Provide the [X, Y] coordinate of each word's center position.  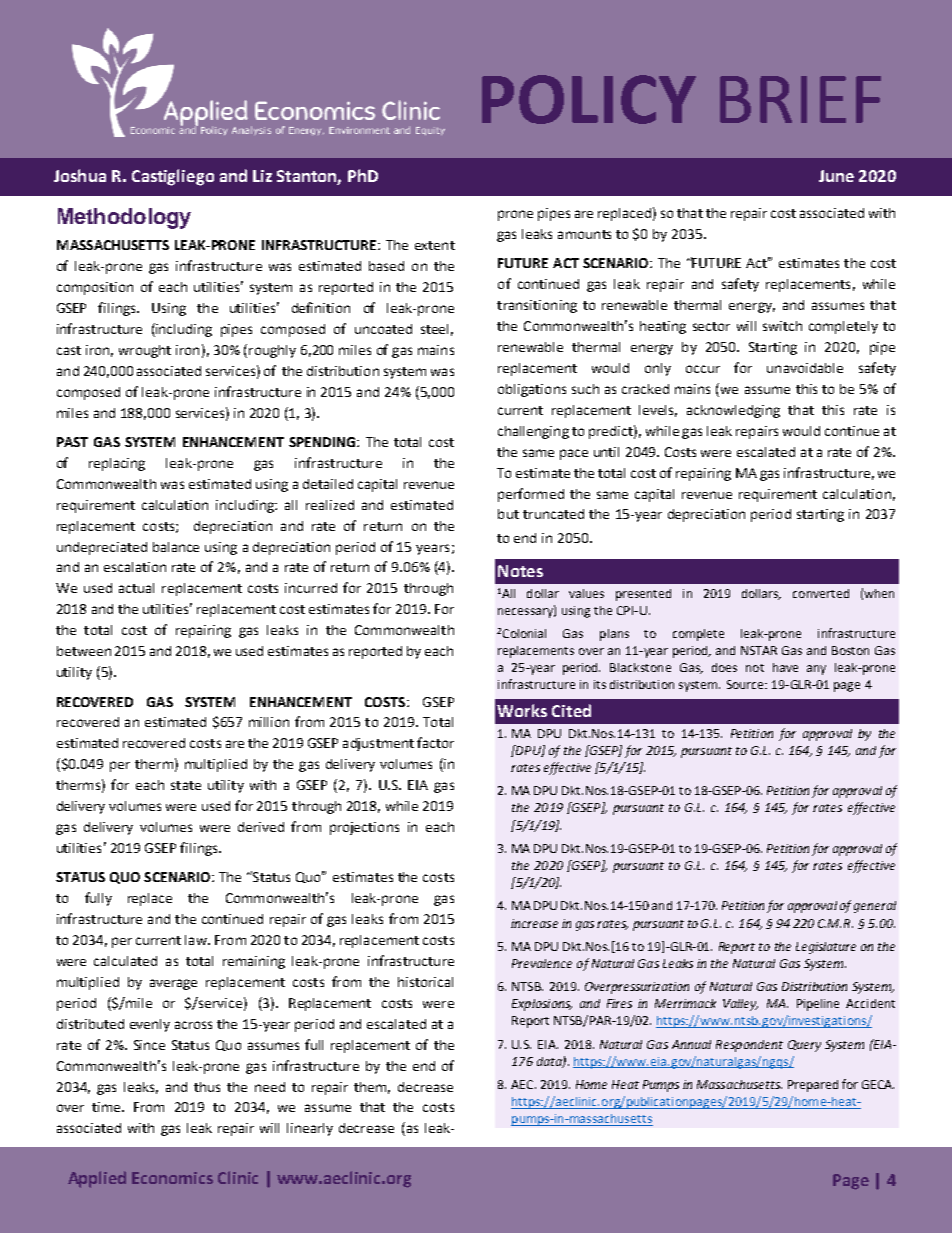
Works [522, 710]
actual [136, 588]
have [785, 667]
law [197, 940]
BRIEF [800, 99]
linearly [310, 1129]
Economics [172, 1178]
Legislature [826, 948]
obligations [532, 390]
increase [534, 923]
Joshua [80, 175]
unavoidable [805, 368]
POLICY [589, 99]
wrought [145, 351]
